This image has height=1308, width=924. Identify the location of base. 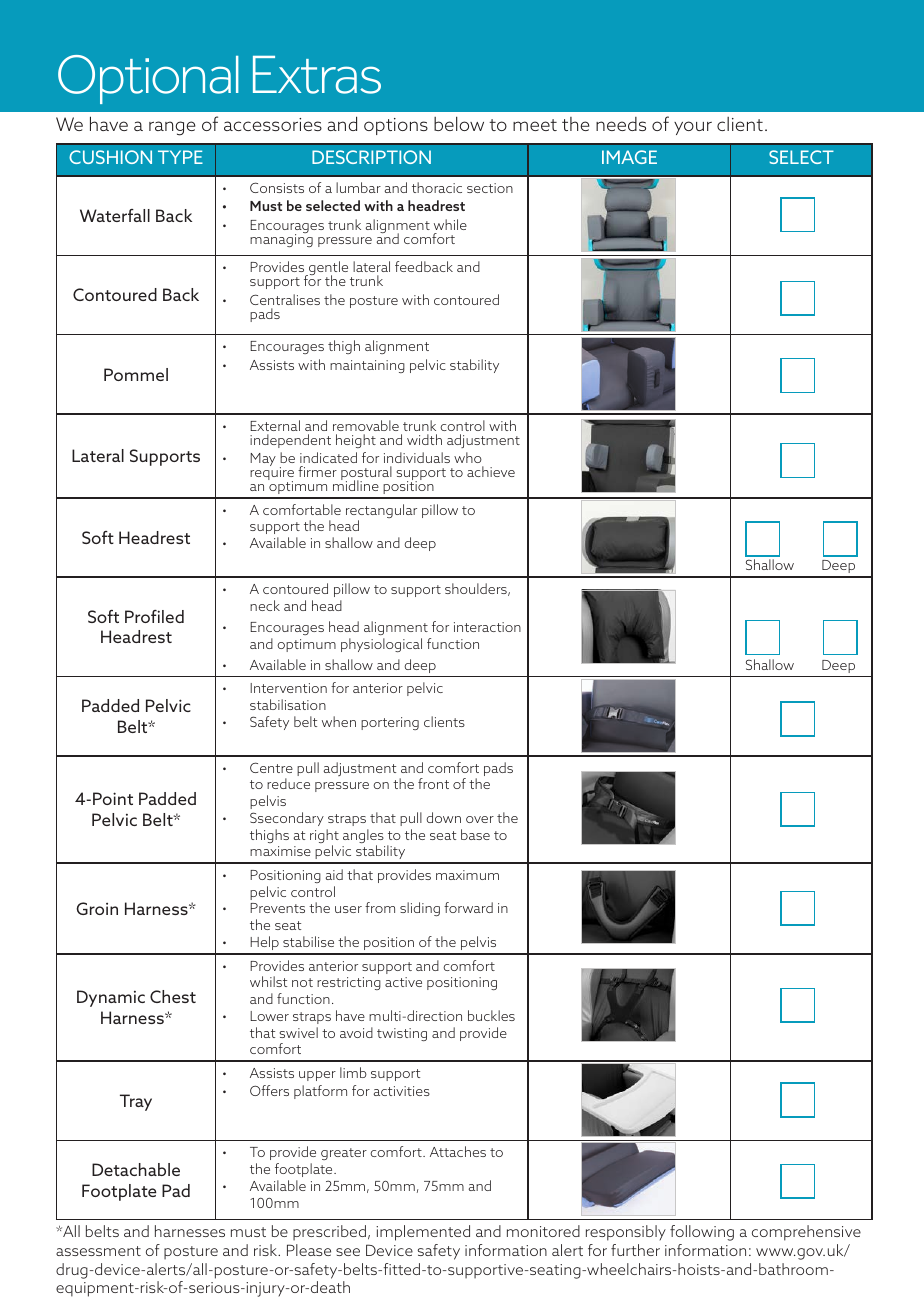
(475, 834).
